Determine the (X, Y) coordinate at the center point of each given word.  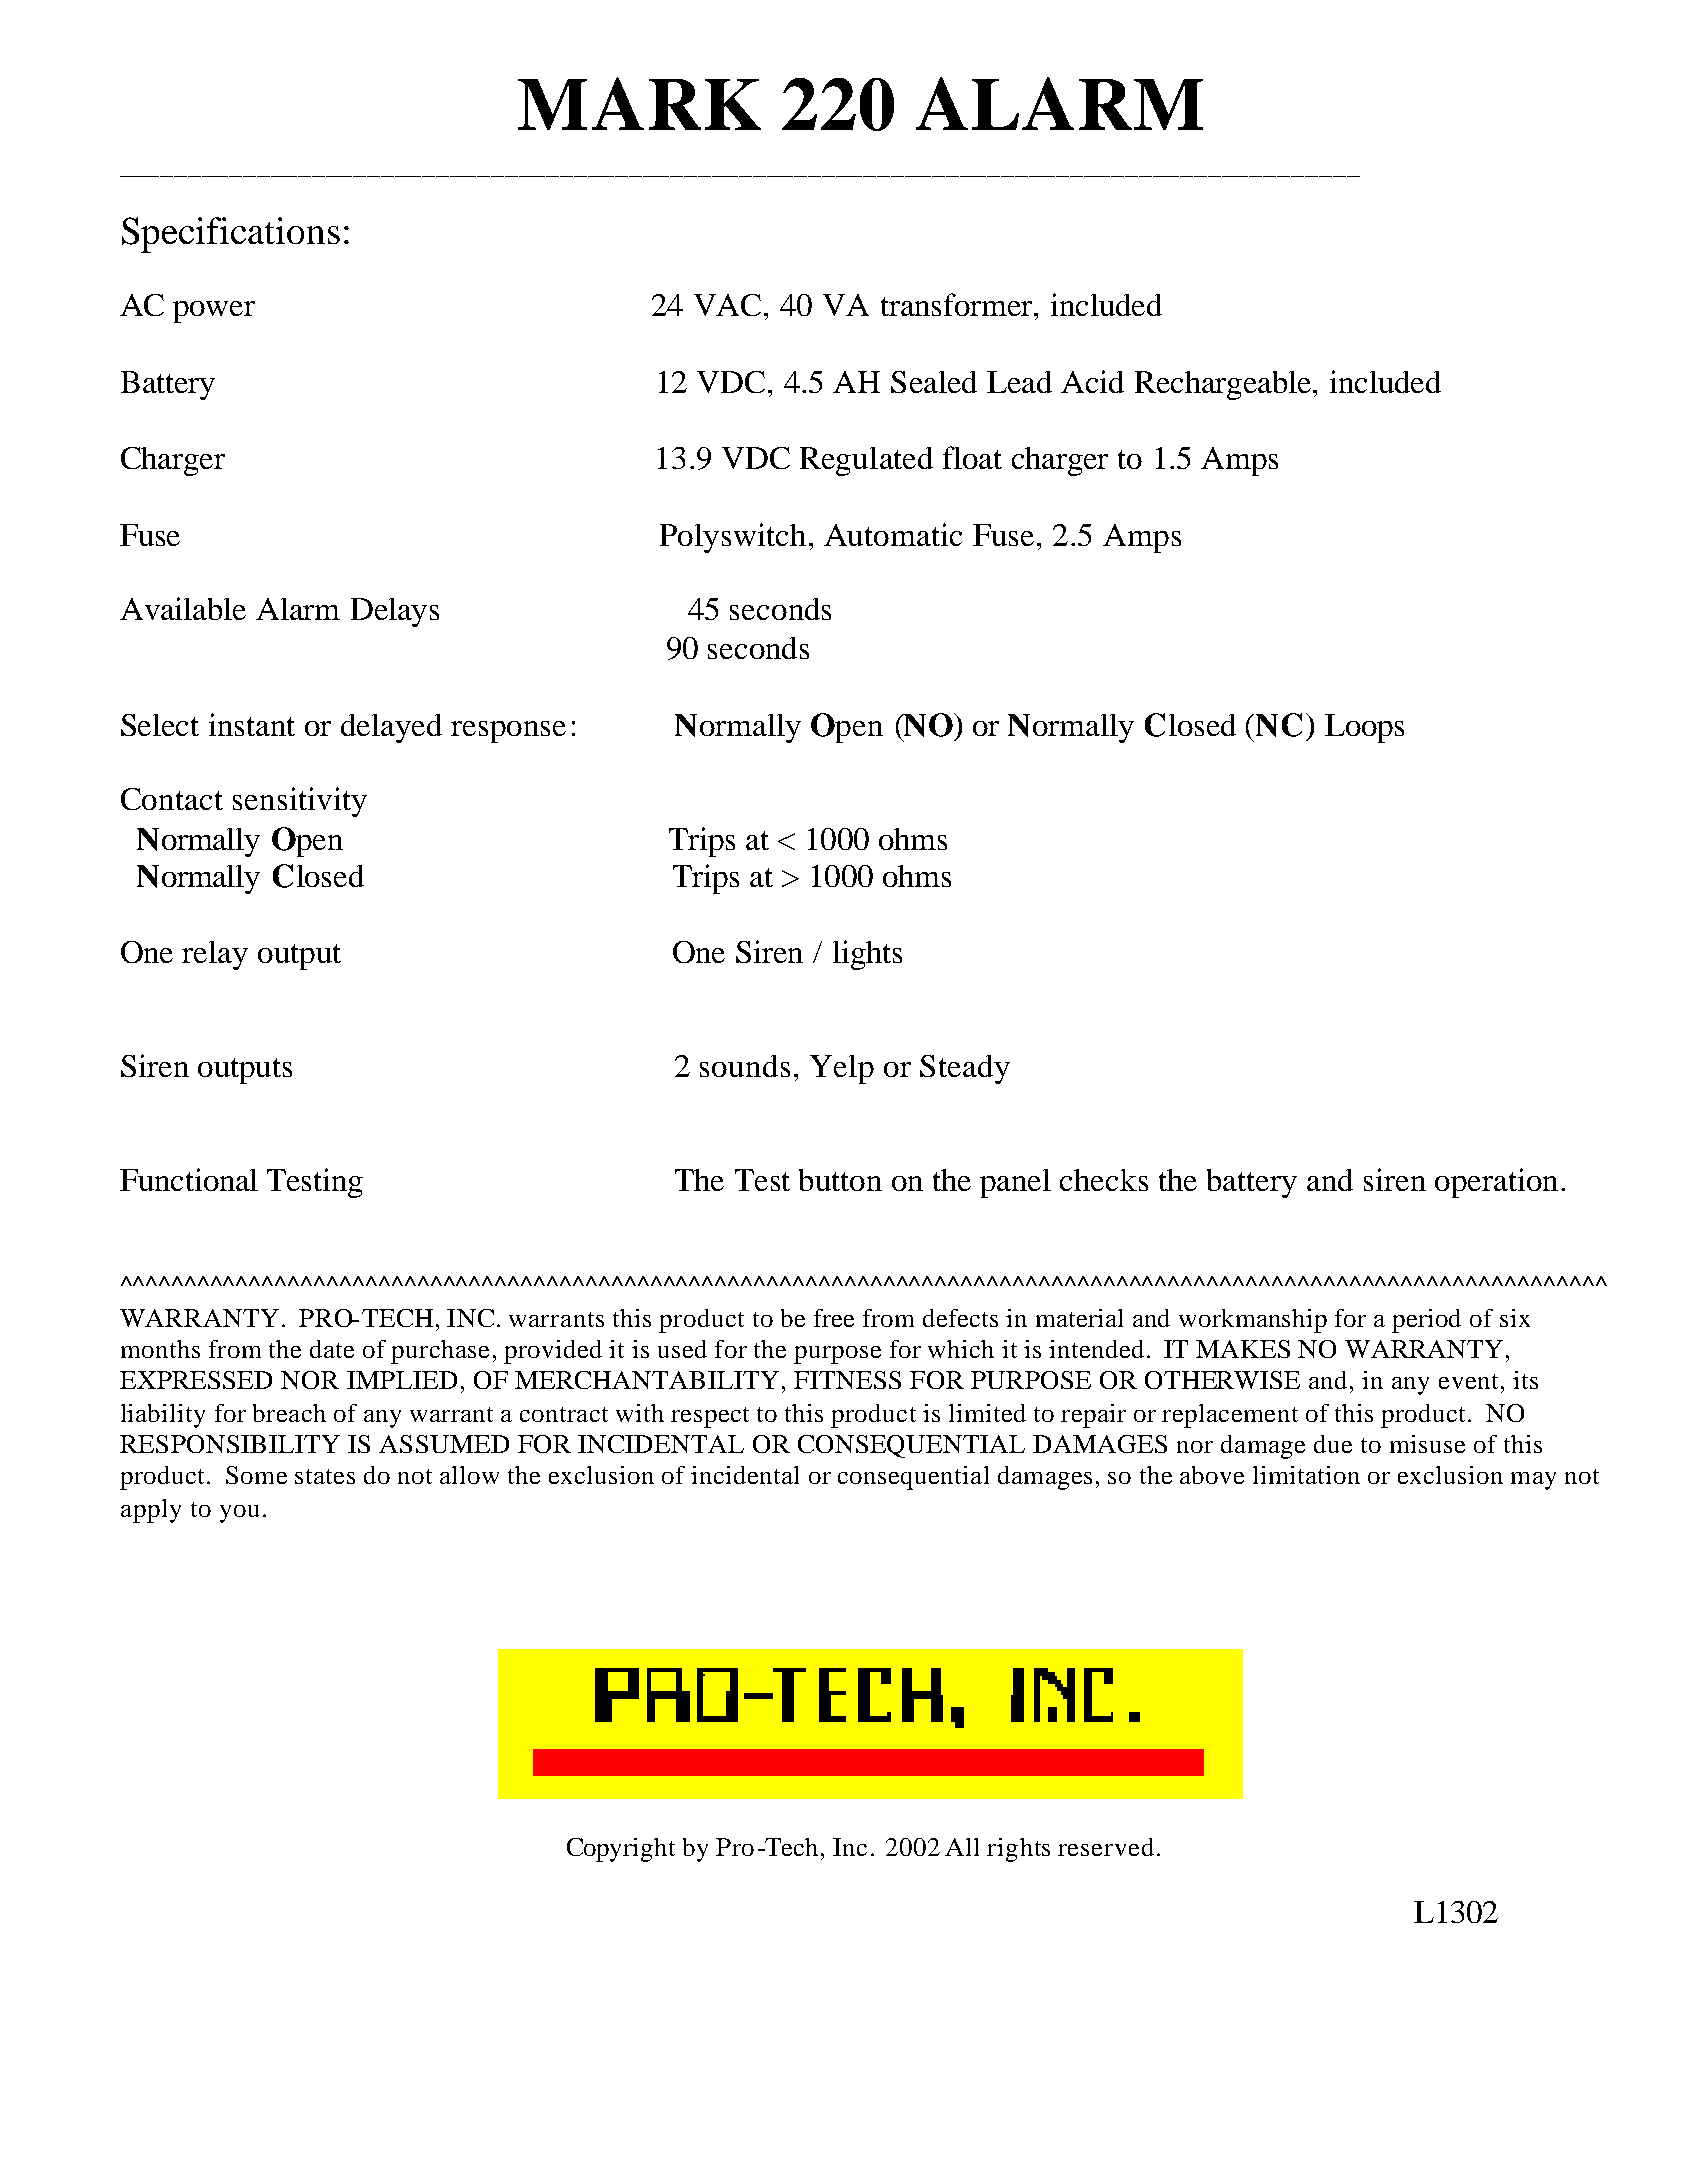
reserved (1106, 1847)
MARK (639, 103)
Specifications (231, 235)
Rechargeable (1223, 385)
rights (1018, 1850)
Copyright (621, 1850)
